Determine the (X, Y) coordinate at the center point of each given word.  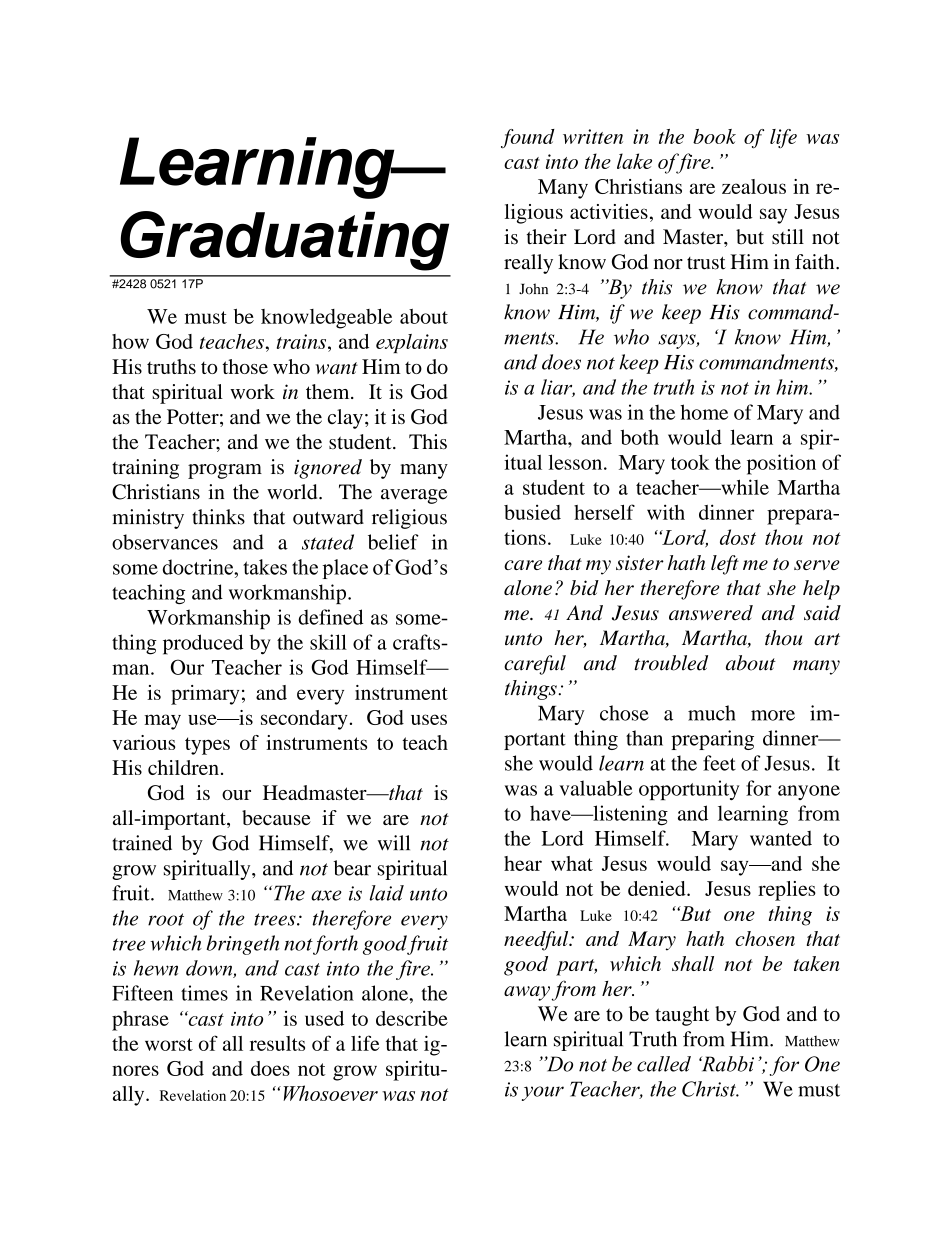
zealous (754, 186)
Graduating (284, 241)
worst (169, 1044)
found (528, 139)
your (543, 1093)
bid (584, 587)
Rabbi (726, 1064)
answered (711, 613)
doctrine (199, 567)
